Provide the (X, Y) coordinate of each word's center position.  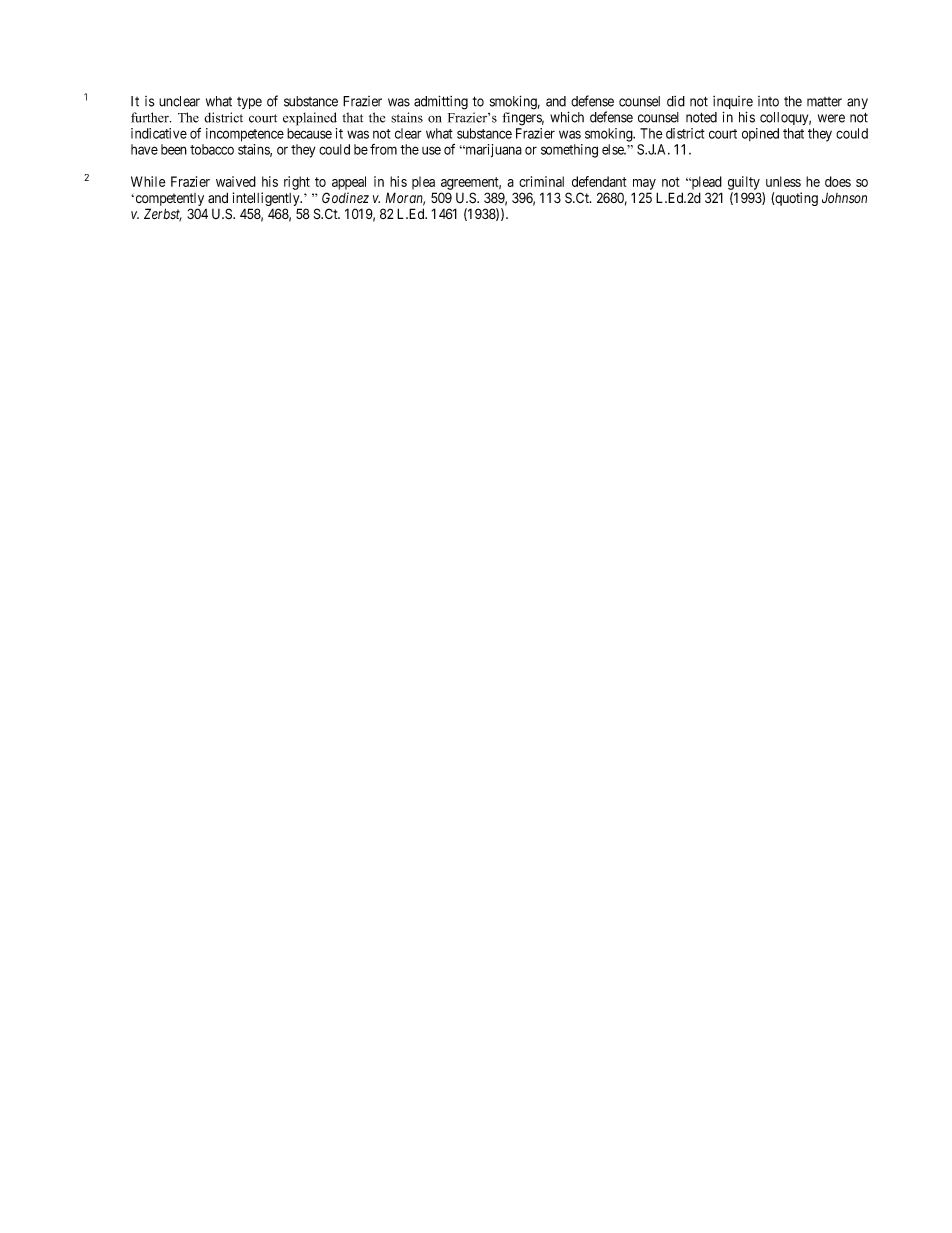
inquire (733, 104)
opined (760, 134)
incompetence (245, 135)
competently (168, 201)
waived (236, 181)
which (567, 117)
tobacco (212, 149)
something (569, 151)
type (249, 103)
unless (783, 181)
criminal (541, 181)
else (614, 149)
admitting (441, 102)
